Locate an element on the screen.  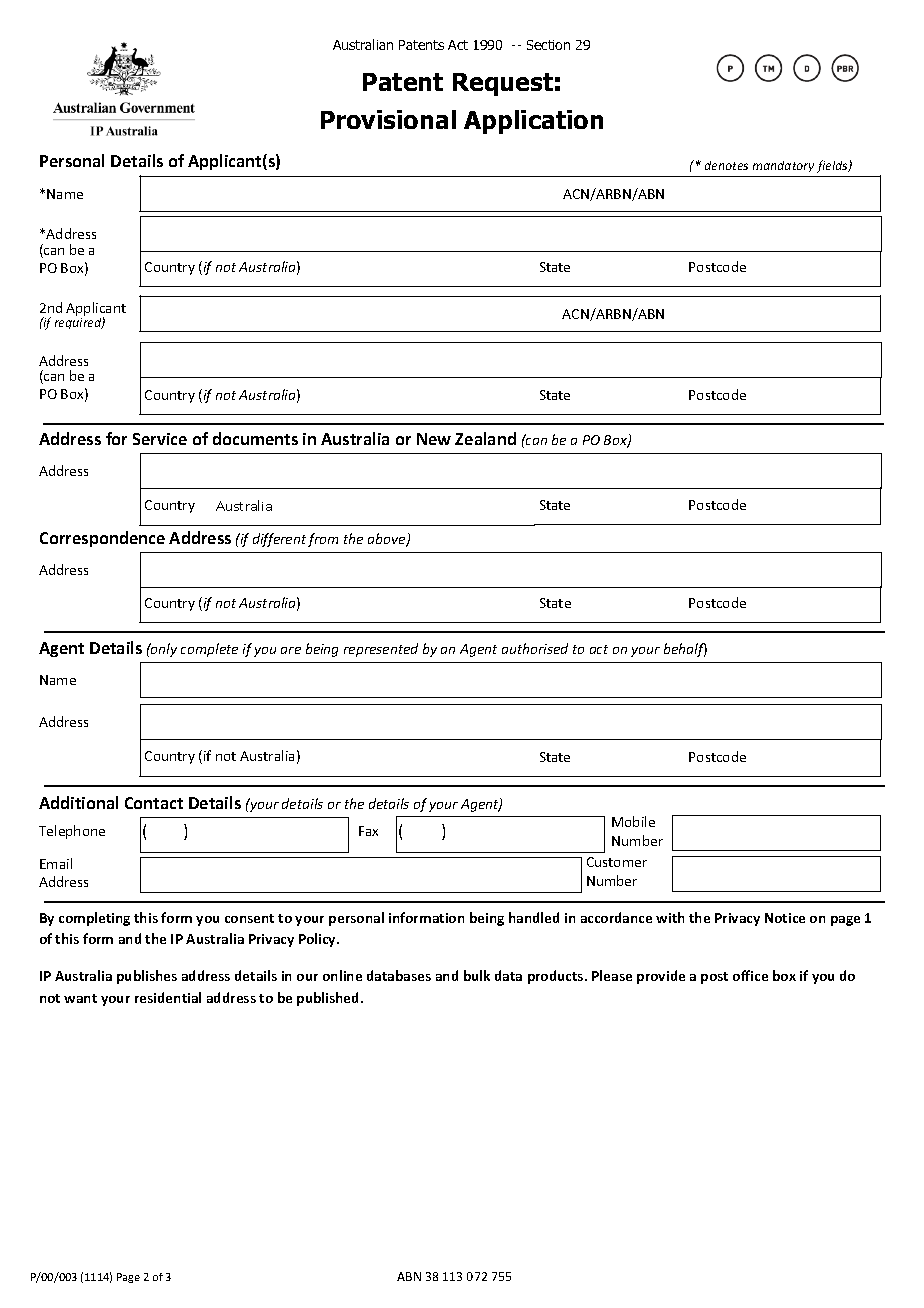
represented is located at coordinates (381, 650).
